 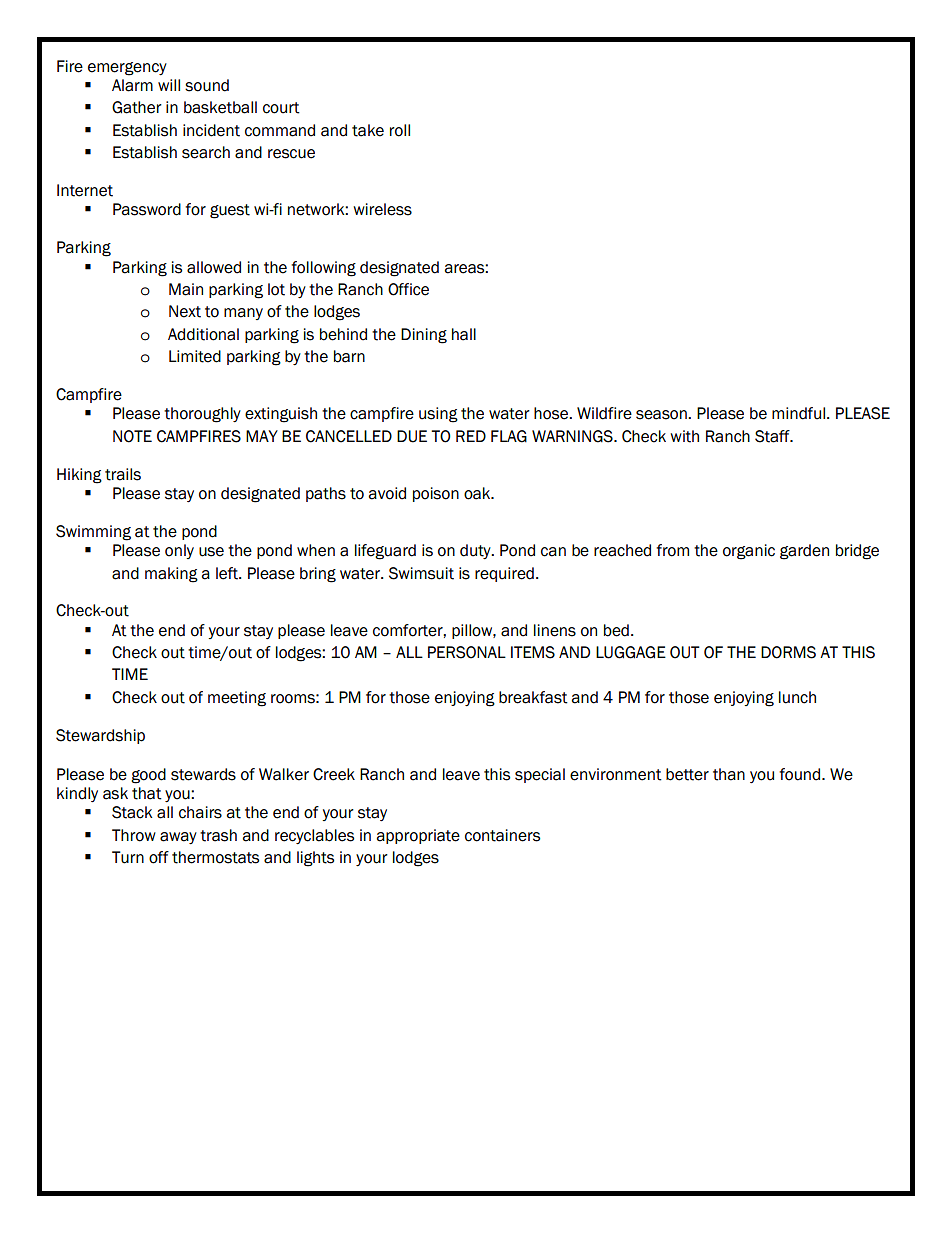 I want to click on only, so click(x=179, y=551).
